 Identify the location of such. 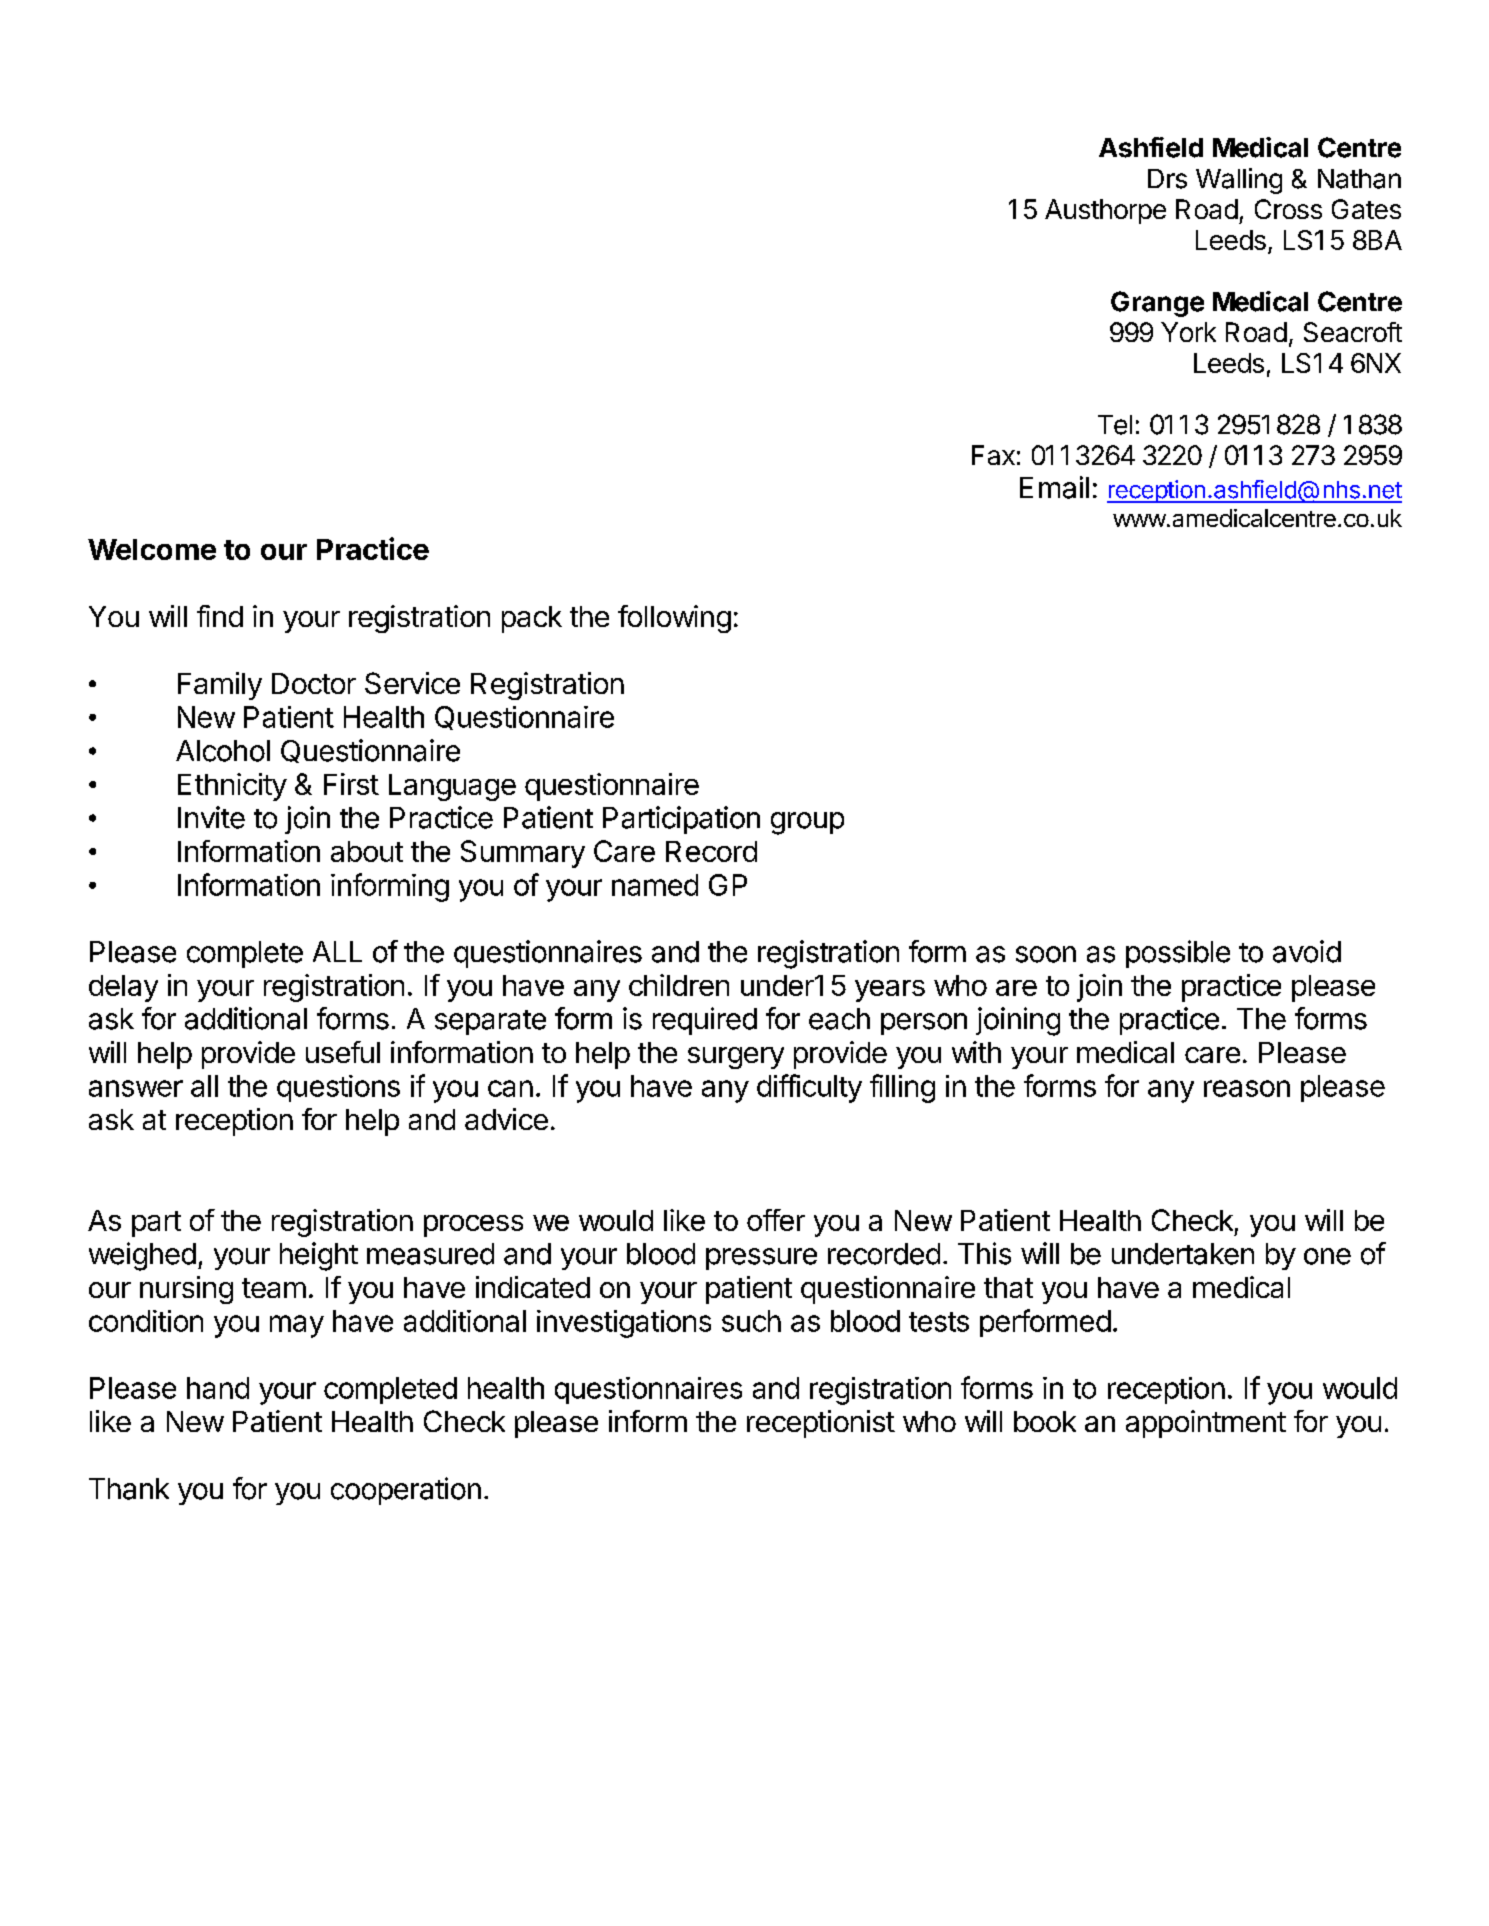
(751, 1321).
